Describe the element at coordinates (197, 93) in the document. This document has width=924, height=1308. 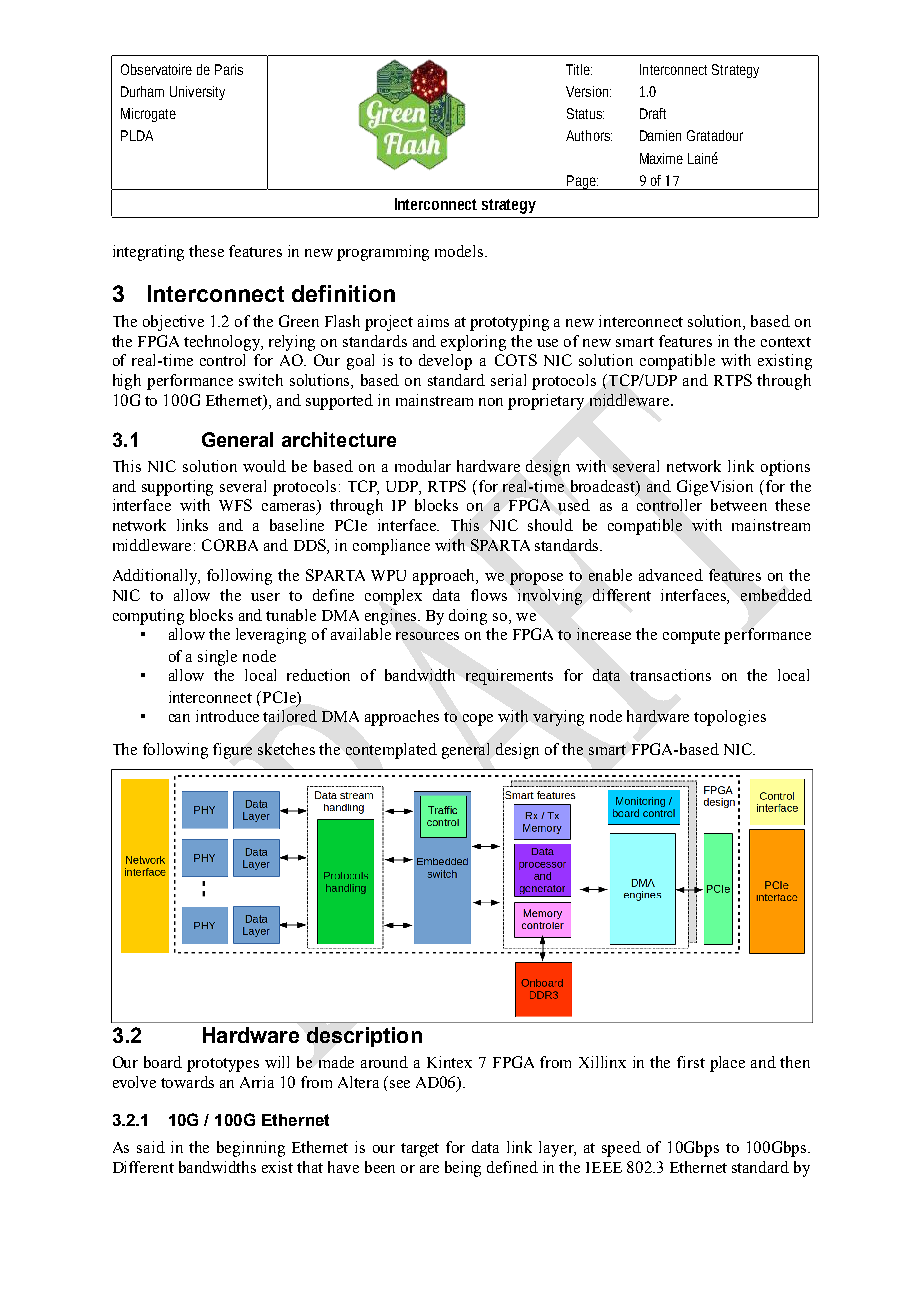
I see `University` at that location.
